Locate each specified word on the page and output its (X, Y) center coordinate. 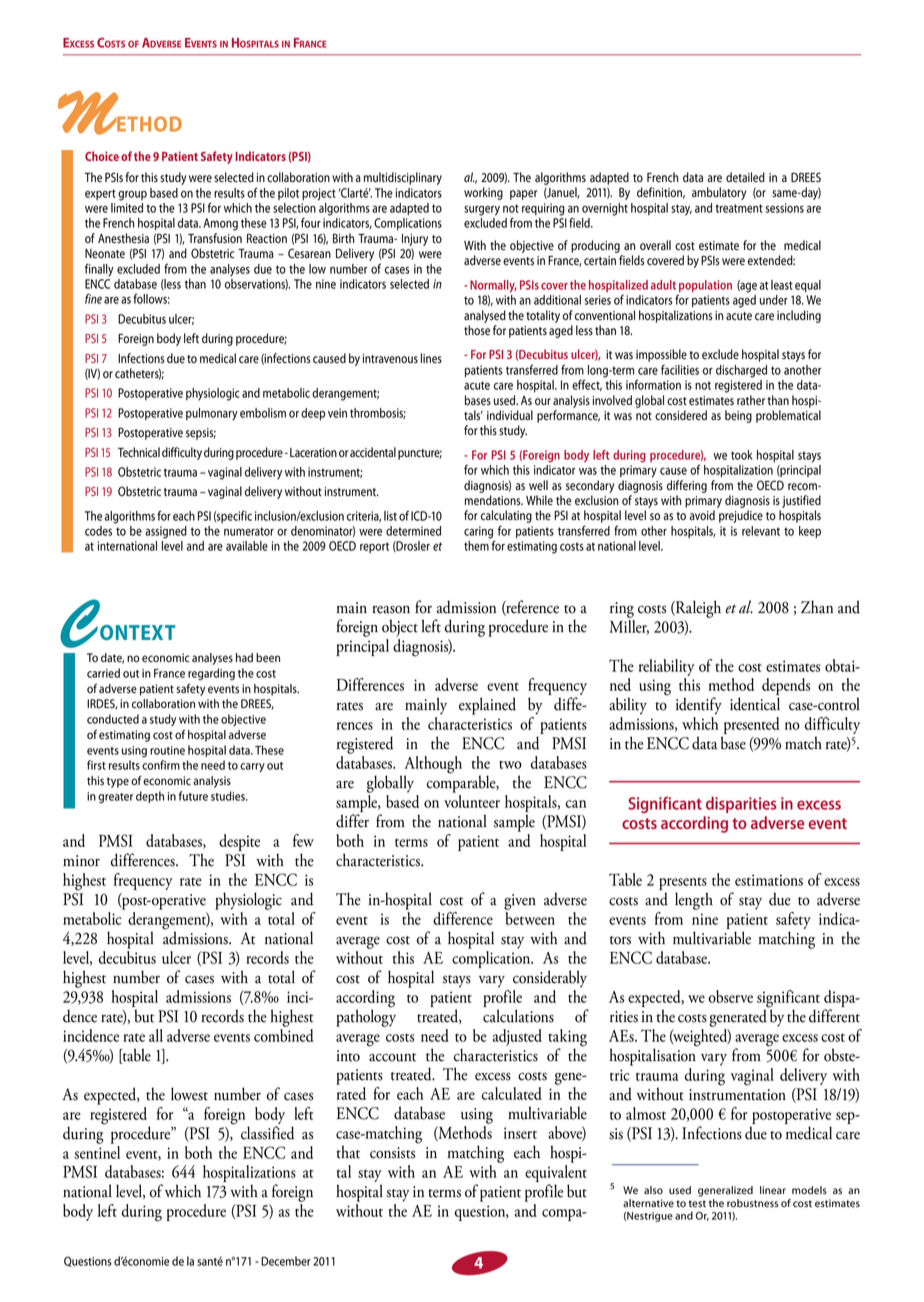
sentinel (97, 1151)
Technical (139, 452)
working (483, 193)
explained (487, 706)
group (132, 195)
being (738, 416)
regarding (211, 674)
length (694, 901)
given (520, 902)
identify (699, 706)
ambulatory (719, 193)
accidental (373, 452)
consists (392, 1153)
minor (81, 861)
